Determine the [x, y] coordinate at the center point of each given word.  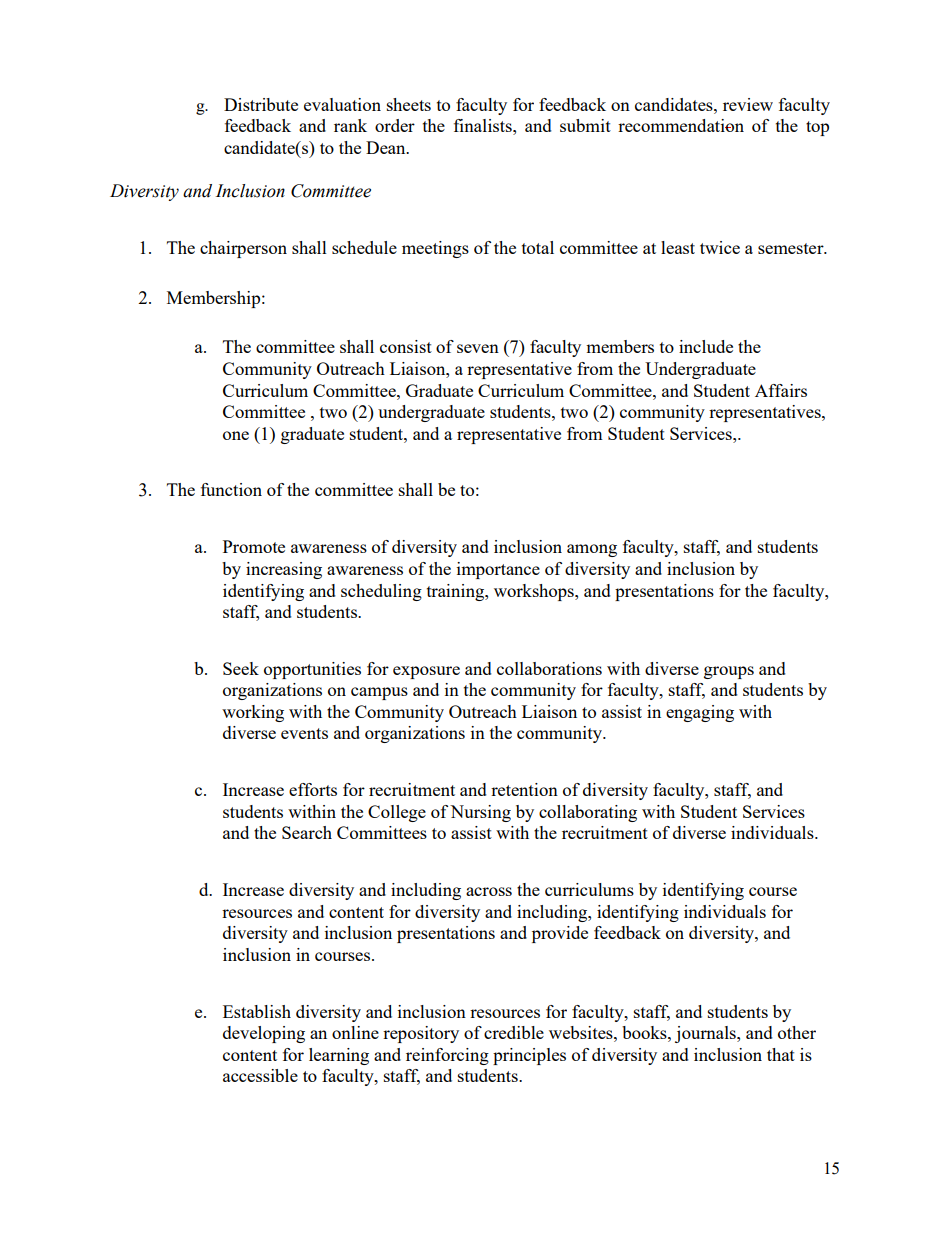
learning [339, 1056]
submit [585, 125]
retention [524, 789]
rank [350, 125]
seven [478, 348]
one [236, 435]
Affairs [781, 390]
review [748, 104]
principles [529, 1056]
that [781, 1054]
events [304, 733]
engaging [700, 713]
